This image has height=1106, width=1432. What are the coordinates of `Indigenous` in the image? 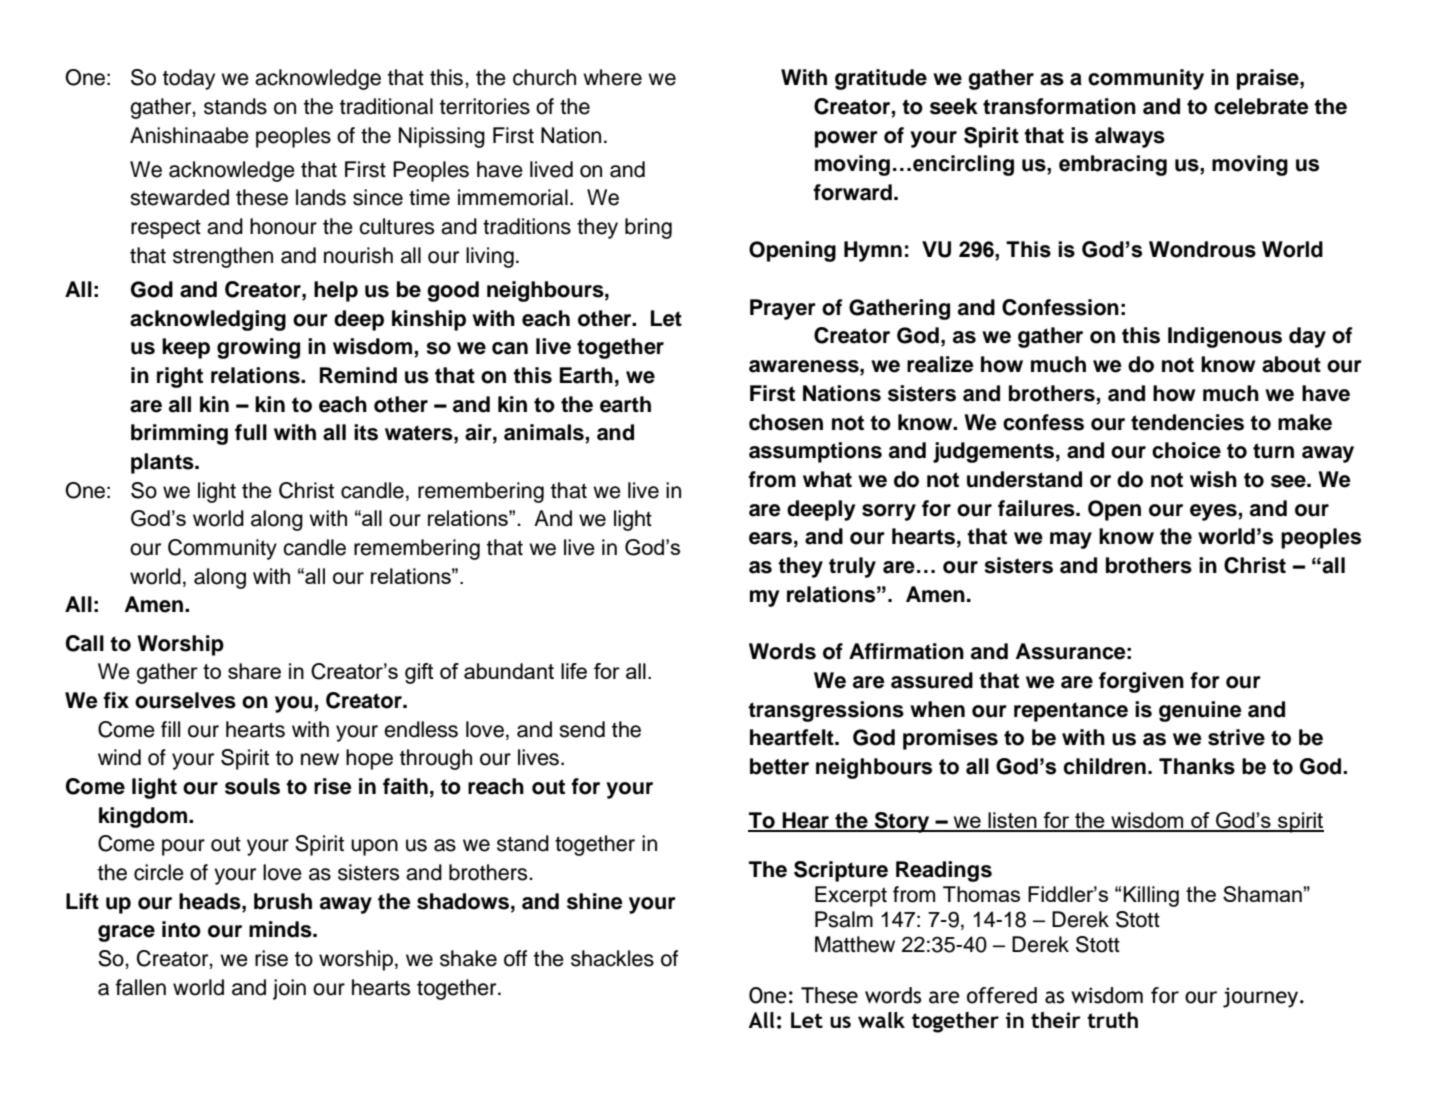 It's located at (1225, 337).
